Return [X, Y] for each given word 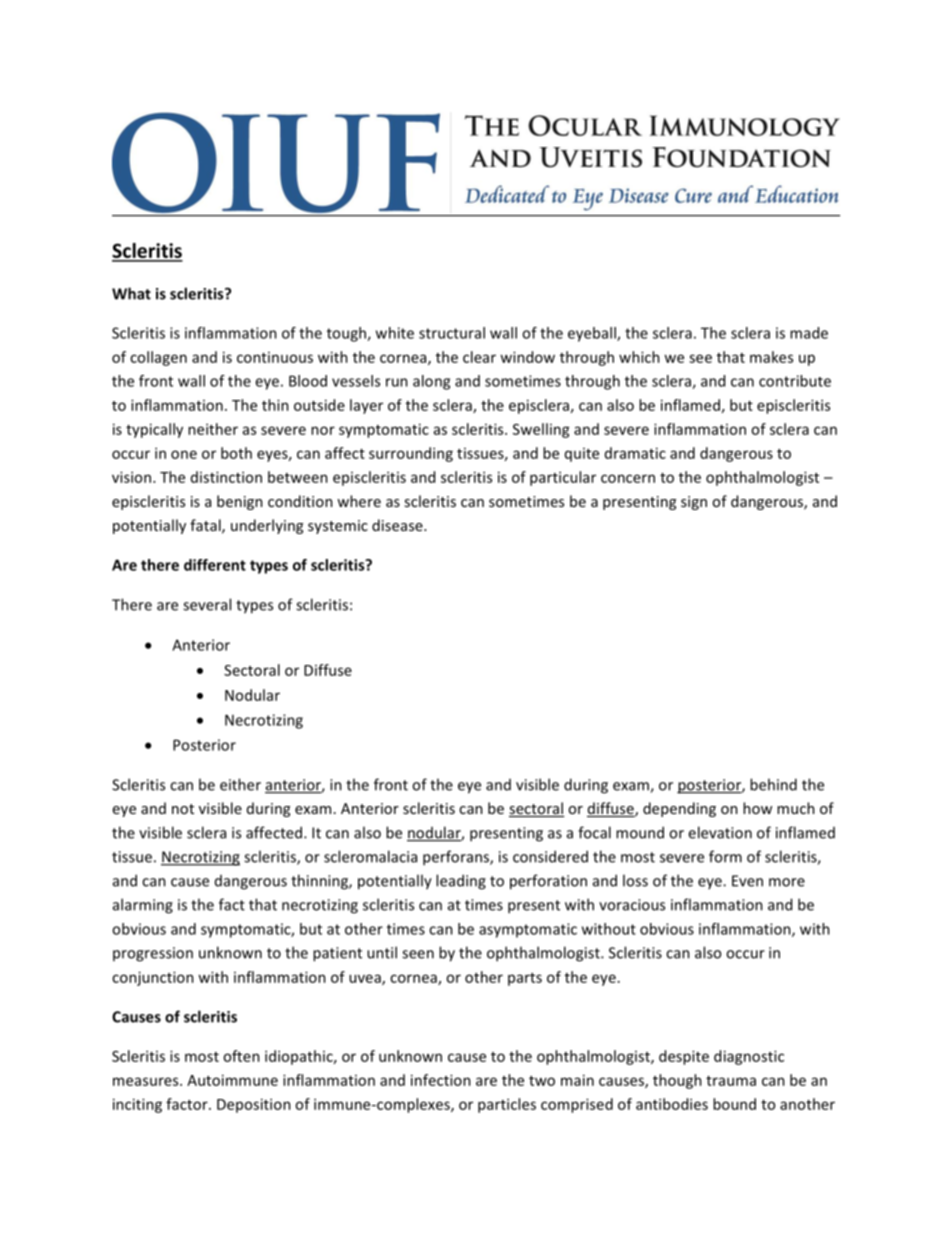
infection [441, 1080]
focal [594, 832]
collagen [158, 358]
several [207, 604]
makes [771, 357]
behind [773, 784]
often [241, 1056]
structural [452, 333]
